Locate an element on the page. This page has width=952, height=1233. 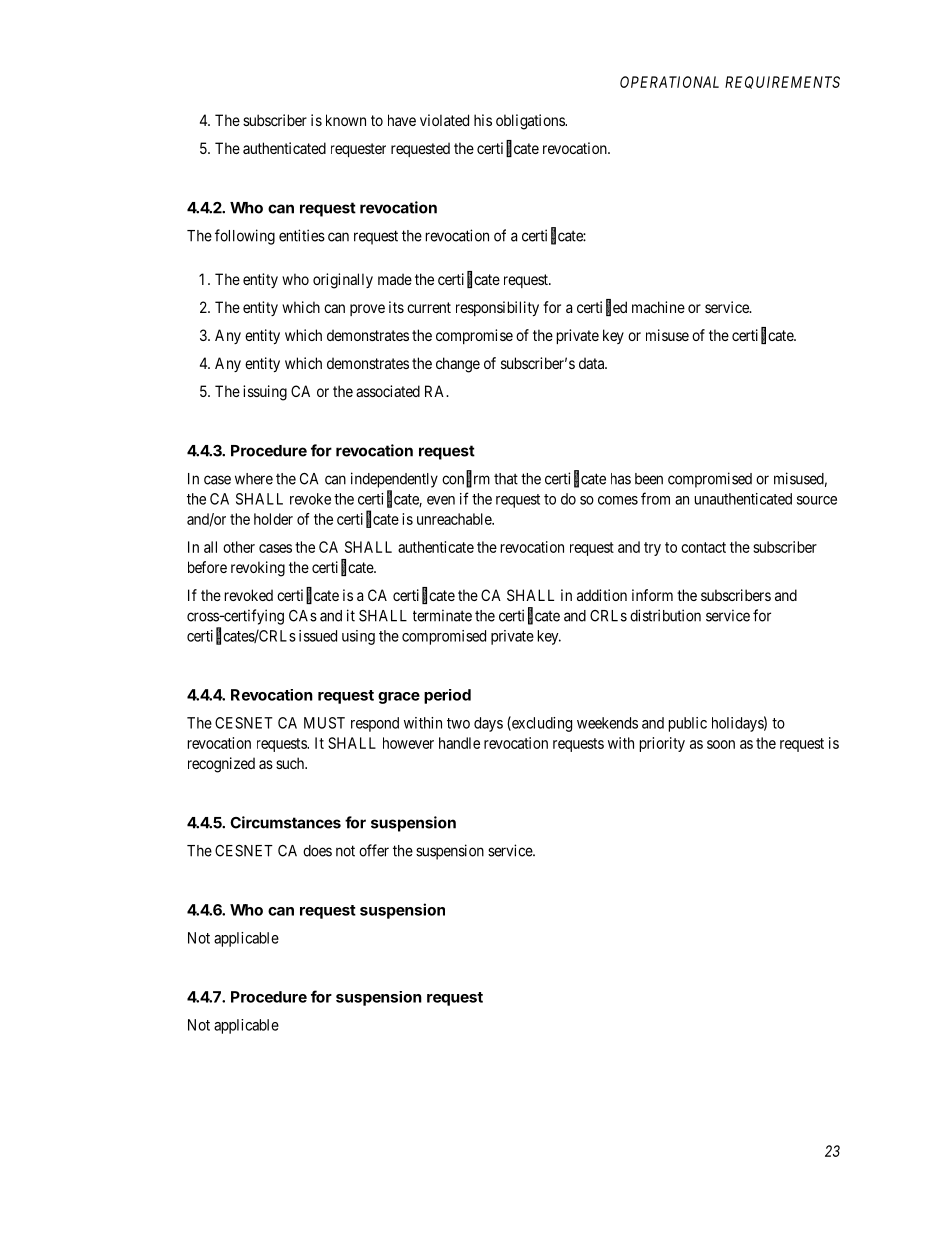
REQUIREMENTS is located at coordinates (782, 82).
